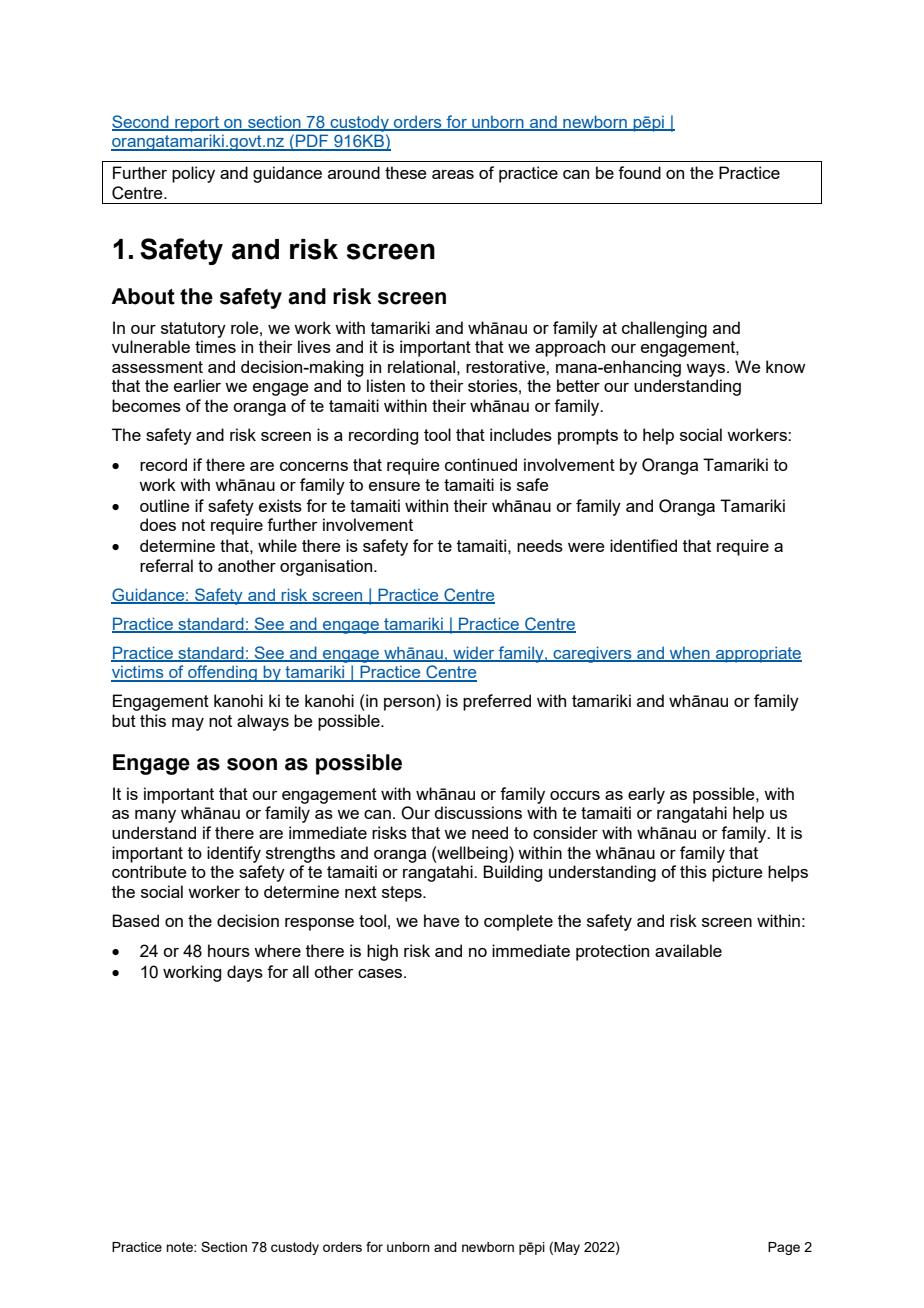 The image size is (924, 1308). What do you see at coordinates (165, 505) in the document?
I see `outline` at bounding box center [165, 505].
